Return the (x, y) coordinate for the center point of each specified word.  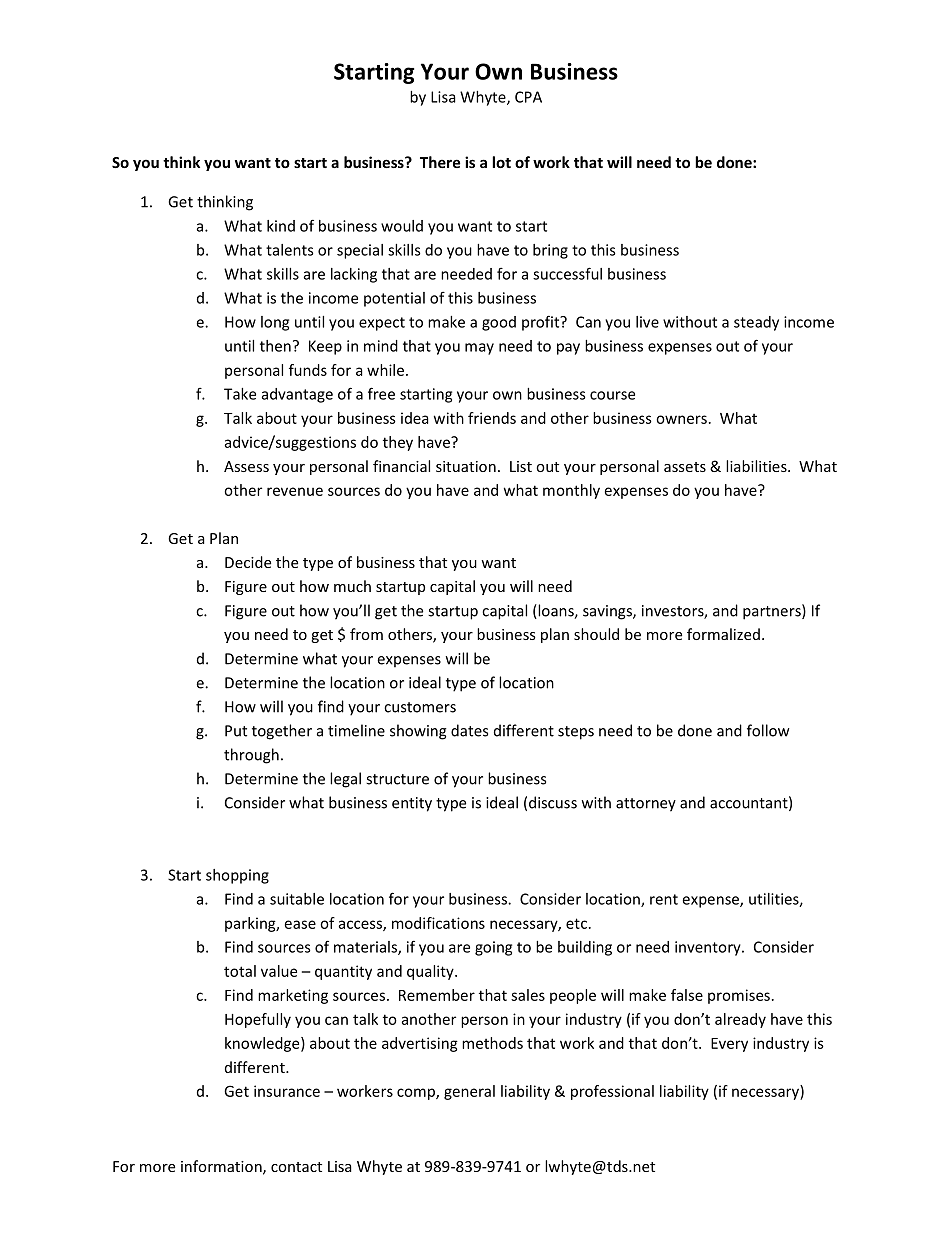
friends (492, 418)
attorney (646, 805)
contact (296, 1167)
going (493, 948)
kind (281, 226)
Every (729, 1045)
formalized (723, 634)
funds (308, 370)
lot (501, 162)
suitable (297, 899)
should (596, 634)
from (366, 634)
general (469, 1092)
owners (681, 419)
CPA (528, 97)
